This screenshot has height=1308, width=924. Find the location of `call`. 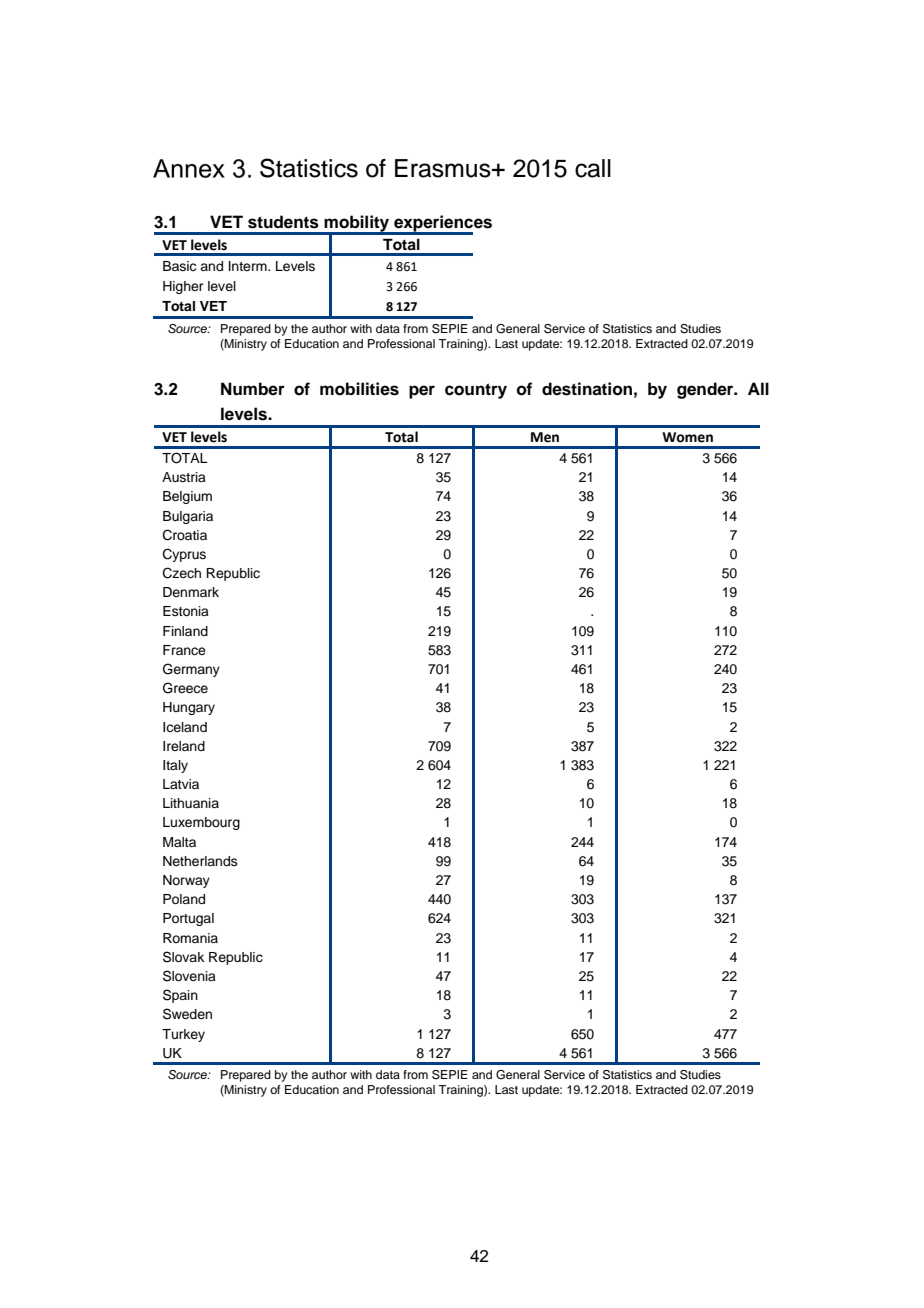

call is located at coordinates (593, 168).
